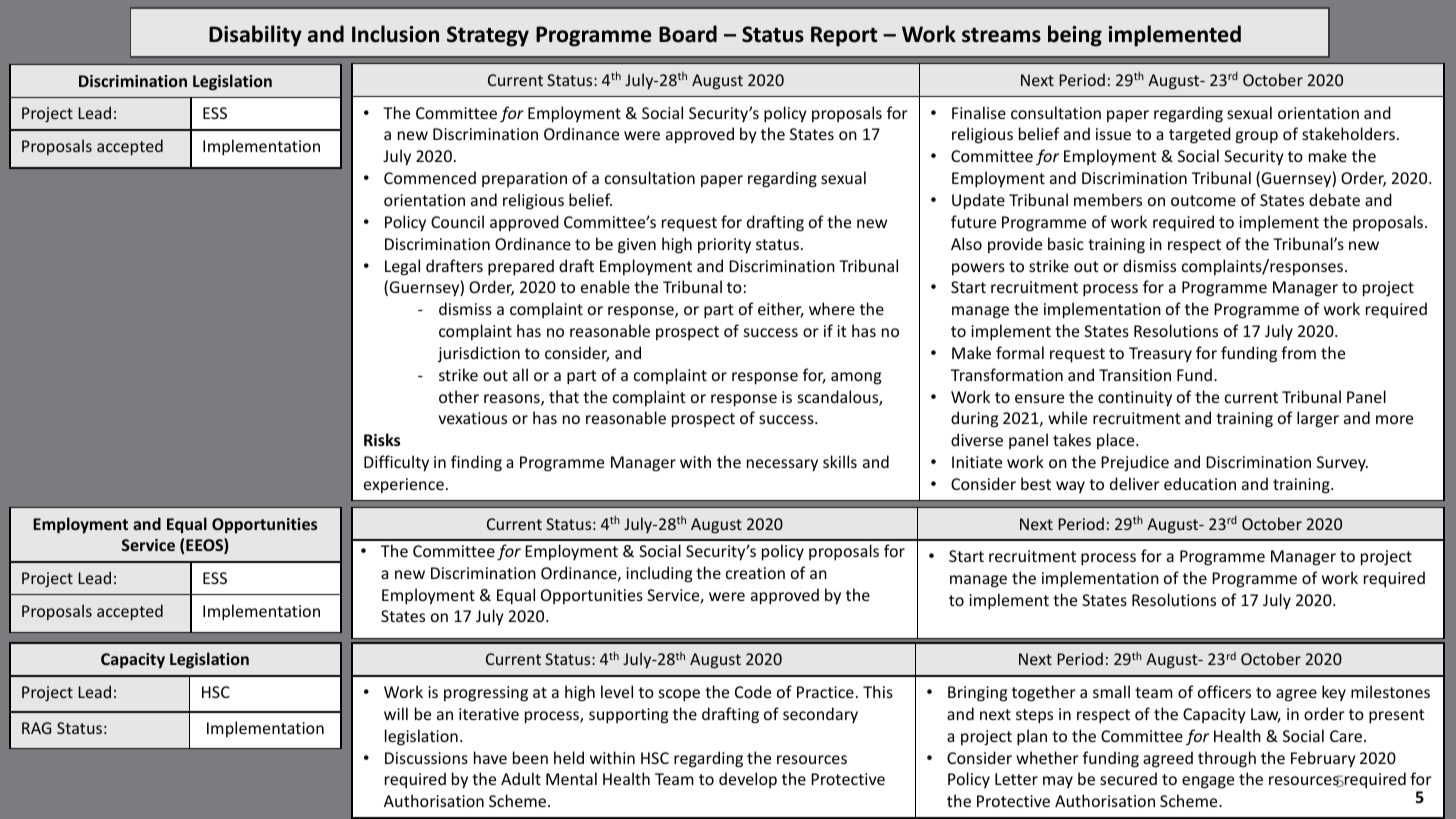 The width and height of the document is (1456, 819). I want to click on either, so click(781, 310).
